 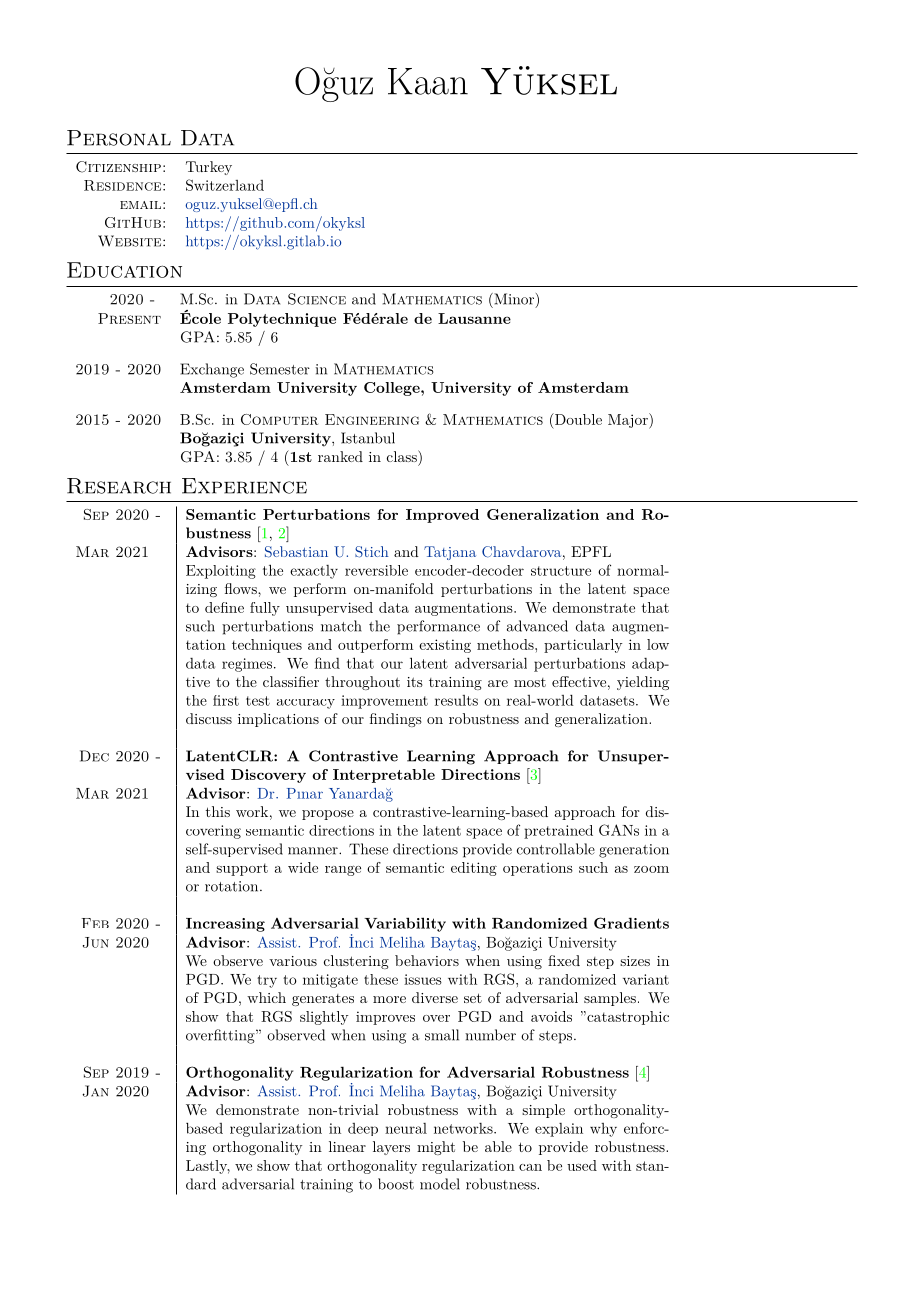 What do you see at coordinates (474, 318) in the page?
I see `Lausanne` at bounding box center [474, 318].
